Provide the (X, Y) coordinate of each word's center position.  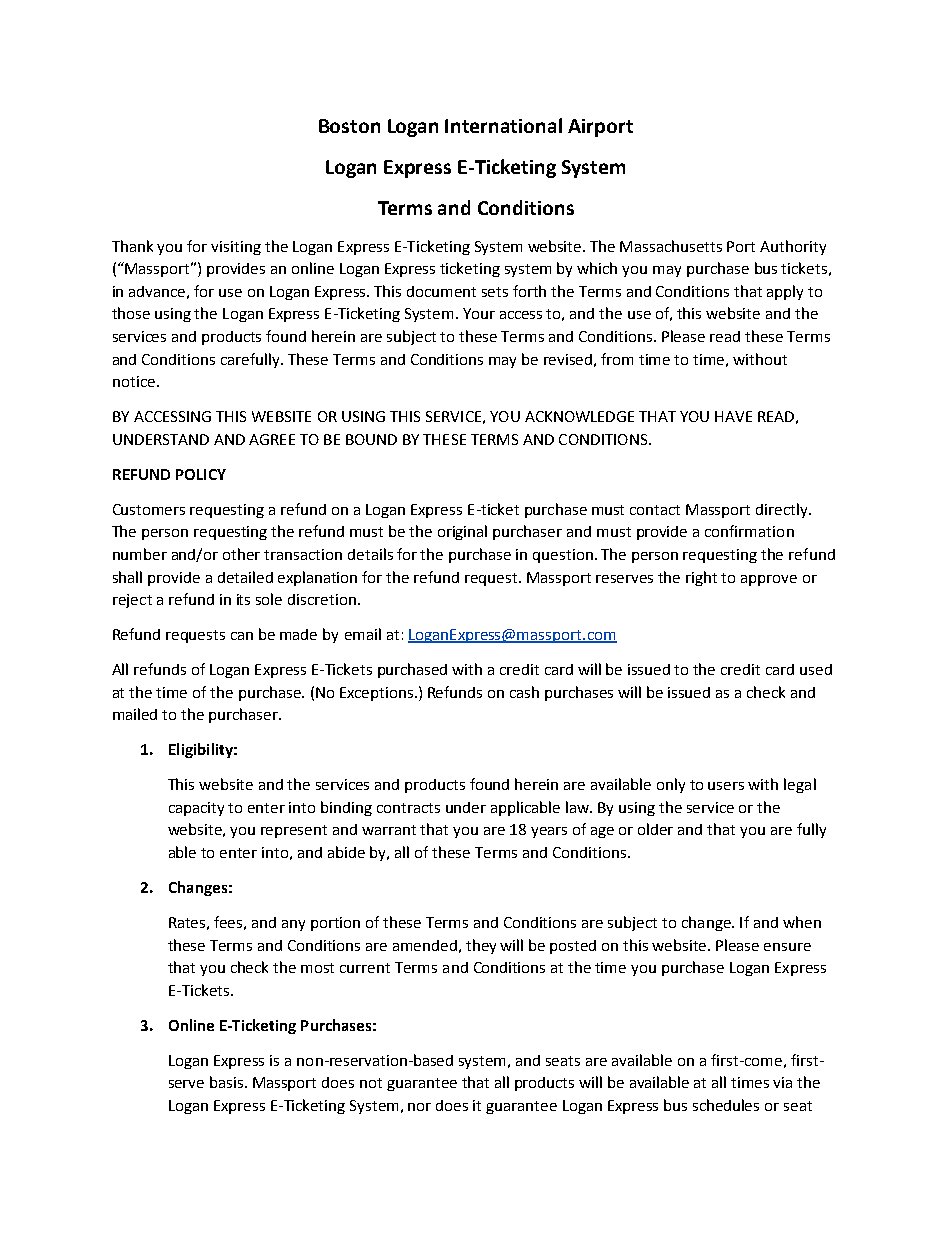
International (503, 125)
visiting (236, 248)
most (317, 968)
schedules (726, 1105)
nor (419, 1107)
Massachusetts (671, 246)
